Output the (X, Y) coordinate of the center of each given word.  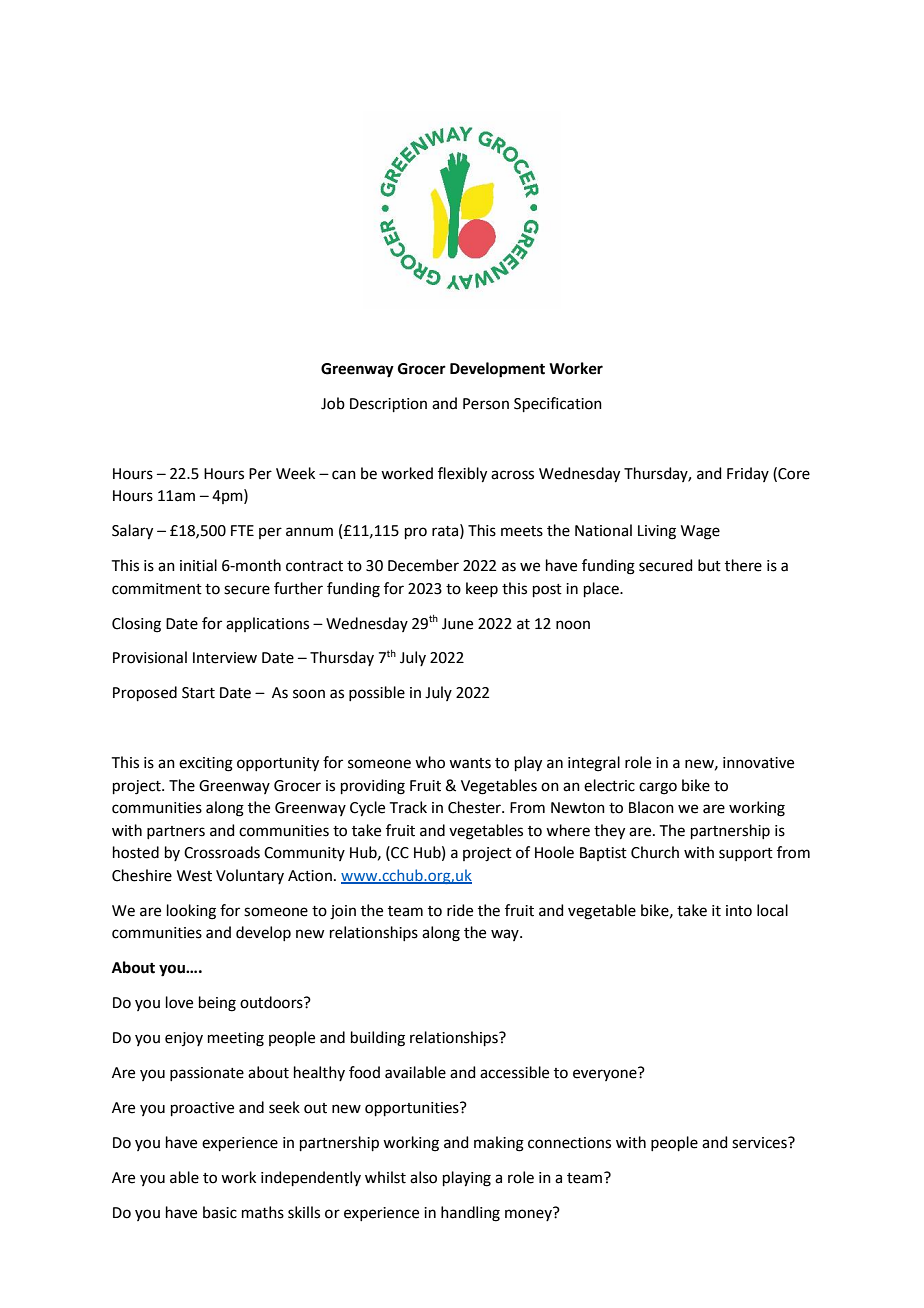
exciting (206, 764)
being (217, 1004)
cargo (658, 788)
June (457, 624)
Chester (475, 807)
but (709, 565)
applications (267, 624)
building (378, 1039)
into (739, 911)
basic (220, 1212)
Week (295, 473)
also (423, 1177)
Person (486, 404)
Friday (748, 474)
